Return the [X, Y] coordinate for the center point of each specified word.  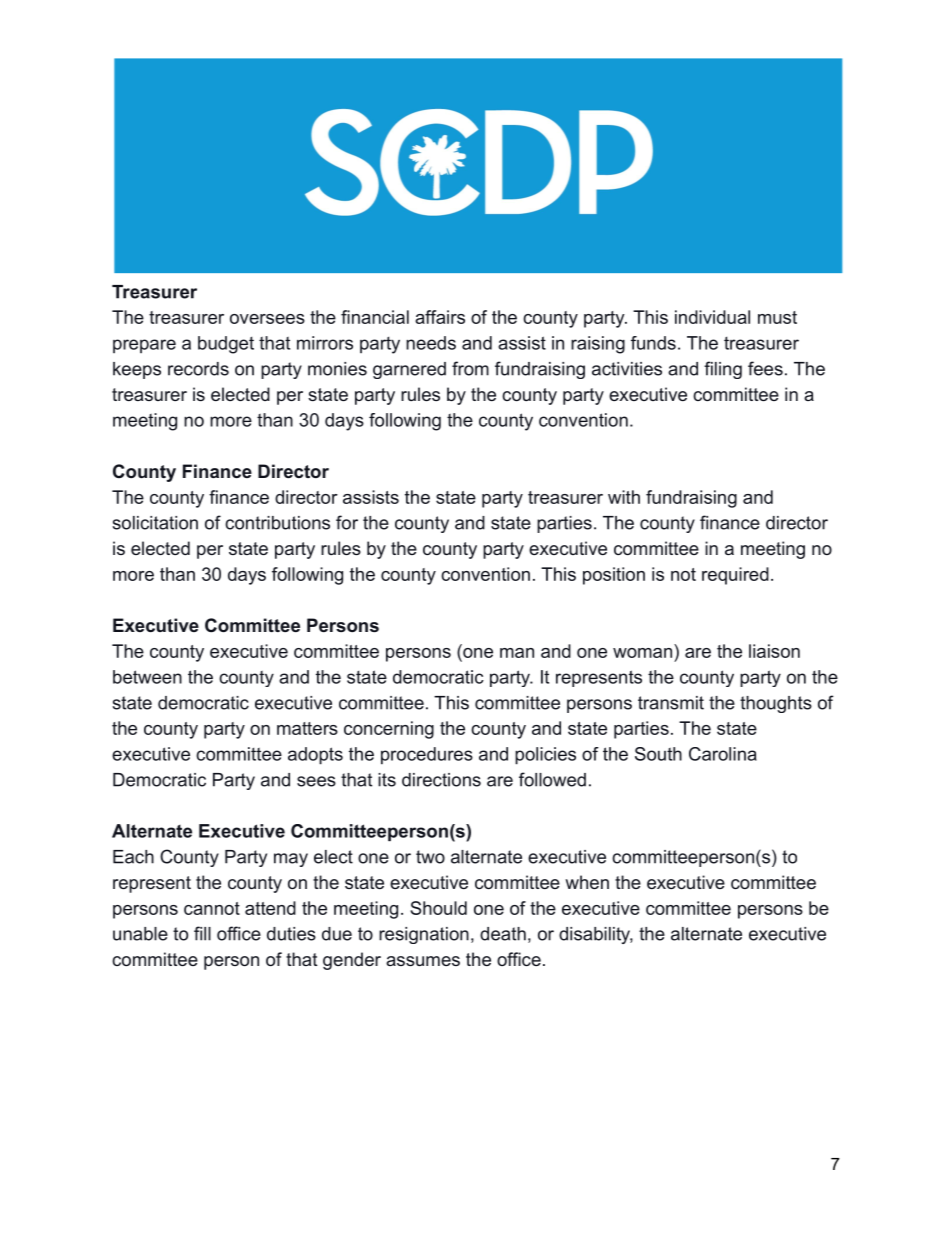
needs [431, 343]
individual [712, 317]
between [147, 677]
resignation [424, 935]
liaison [774, 651]
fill [202, 933]
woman [642, 653]
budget [226, 345]
